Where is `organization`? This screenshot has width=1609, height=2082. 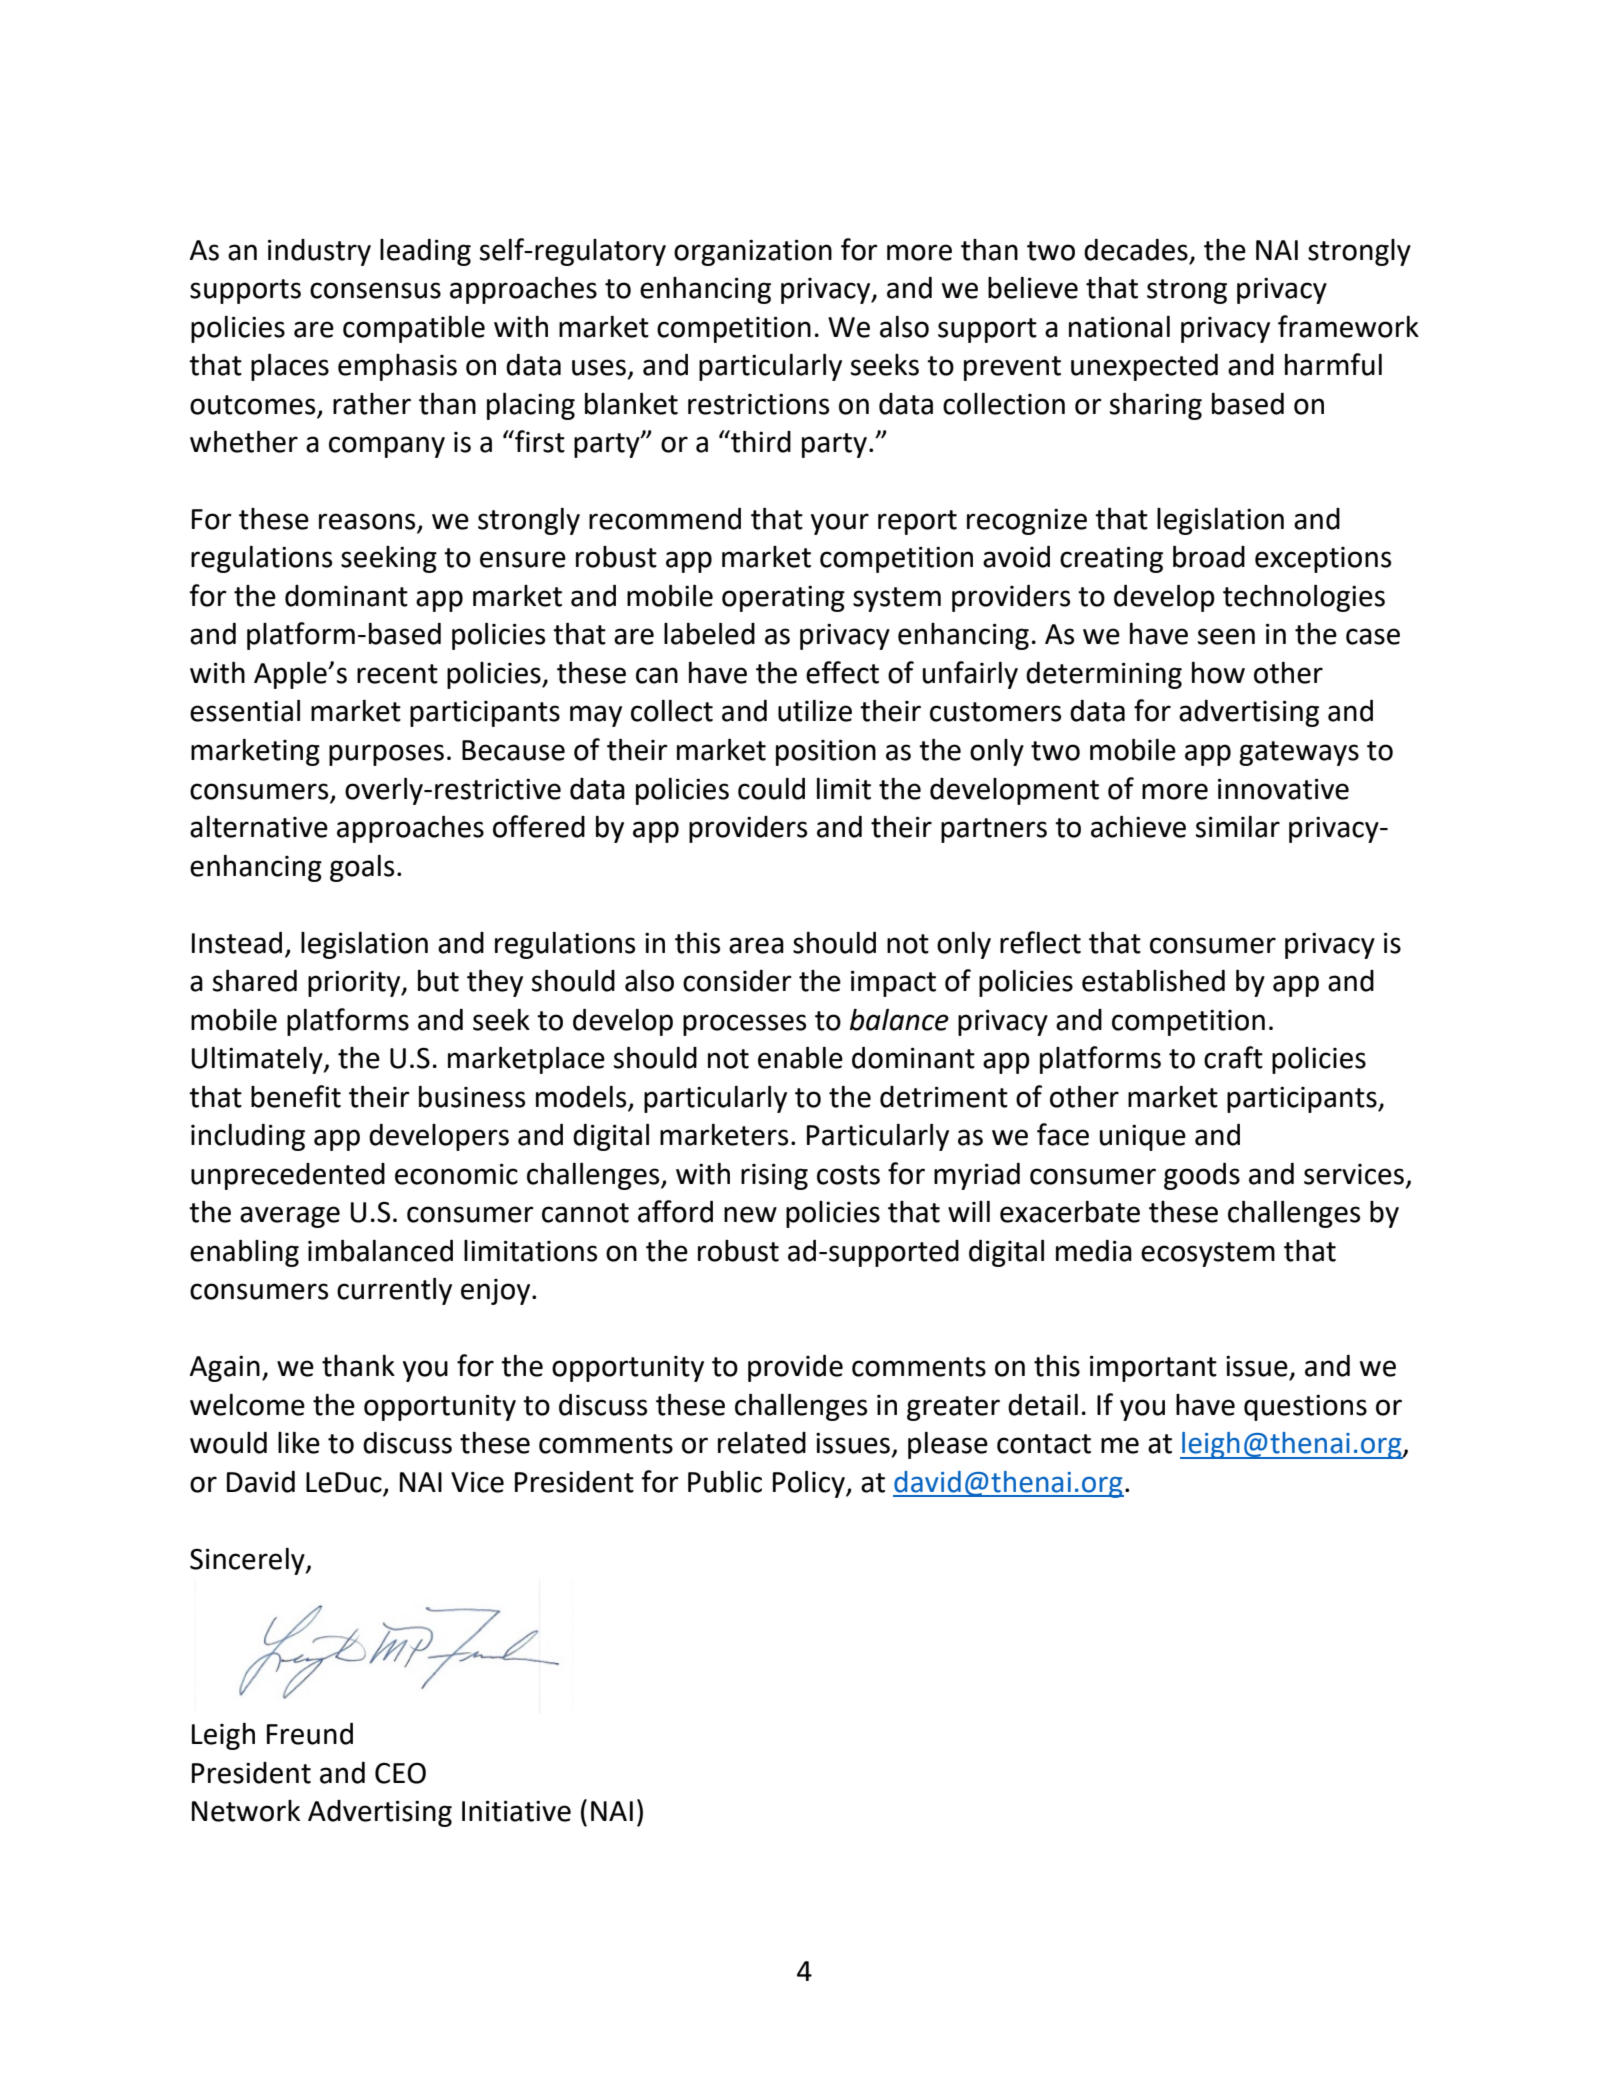 organization is located at coordinates (753, 252).
